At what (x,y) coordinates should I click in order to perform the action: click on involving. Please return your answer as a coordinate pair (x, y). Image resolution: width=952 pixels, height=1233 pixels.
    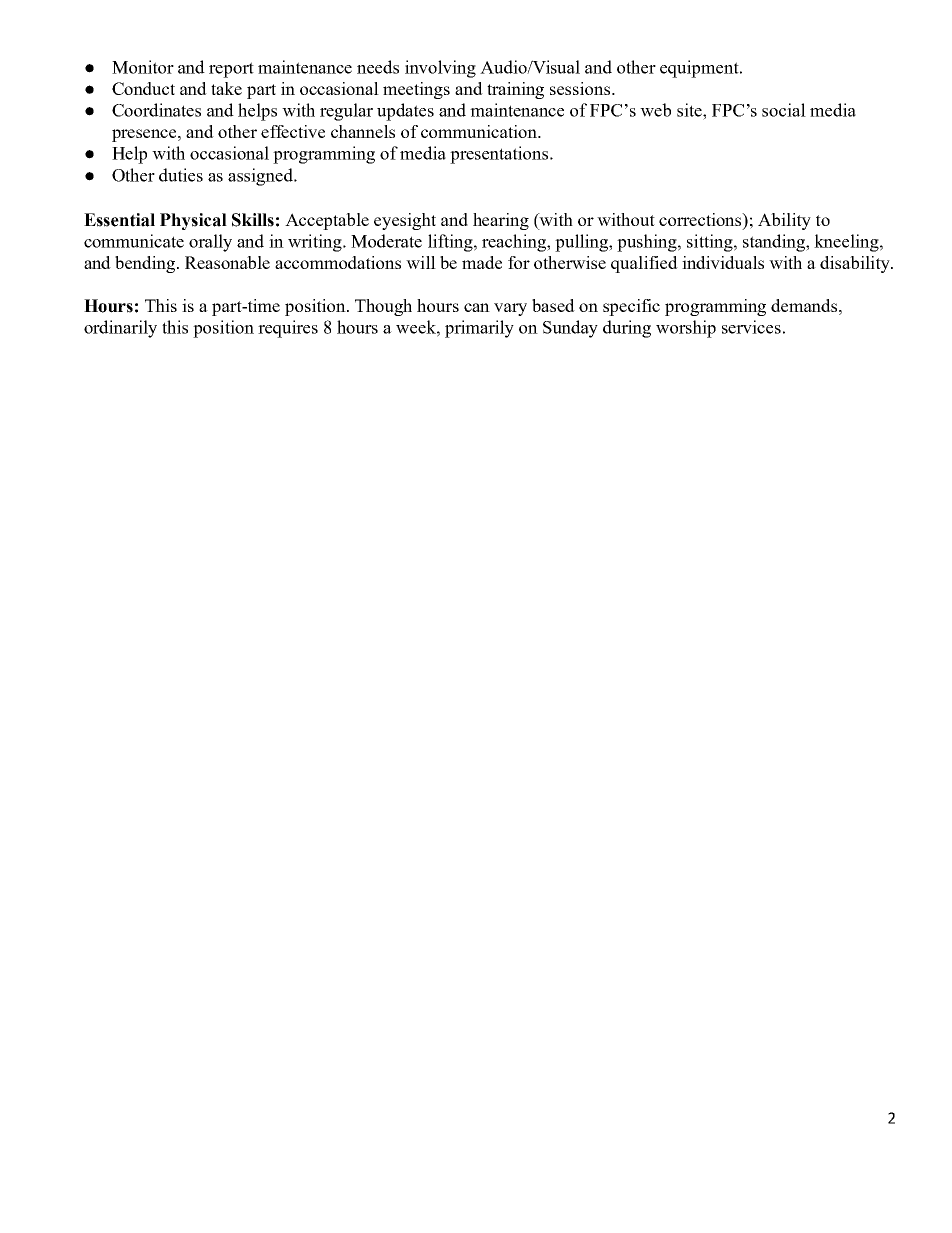
    Looking at the image, I should click on (440, 69).
